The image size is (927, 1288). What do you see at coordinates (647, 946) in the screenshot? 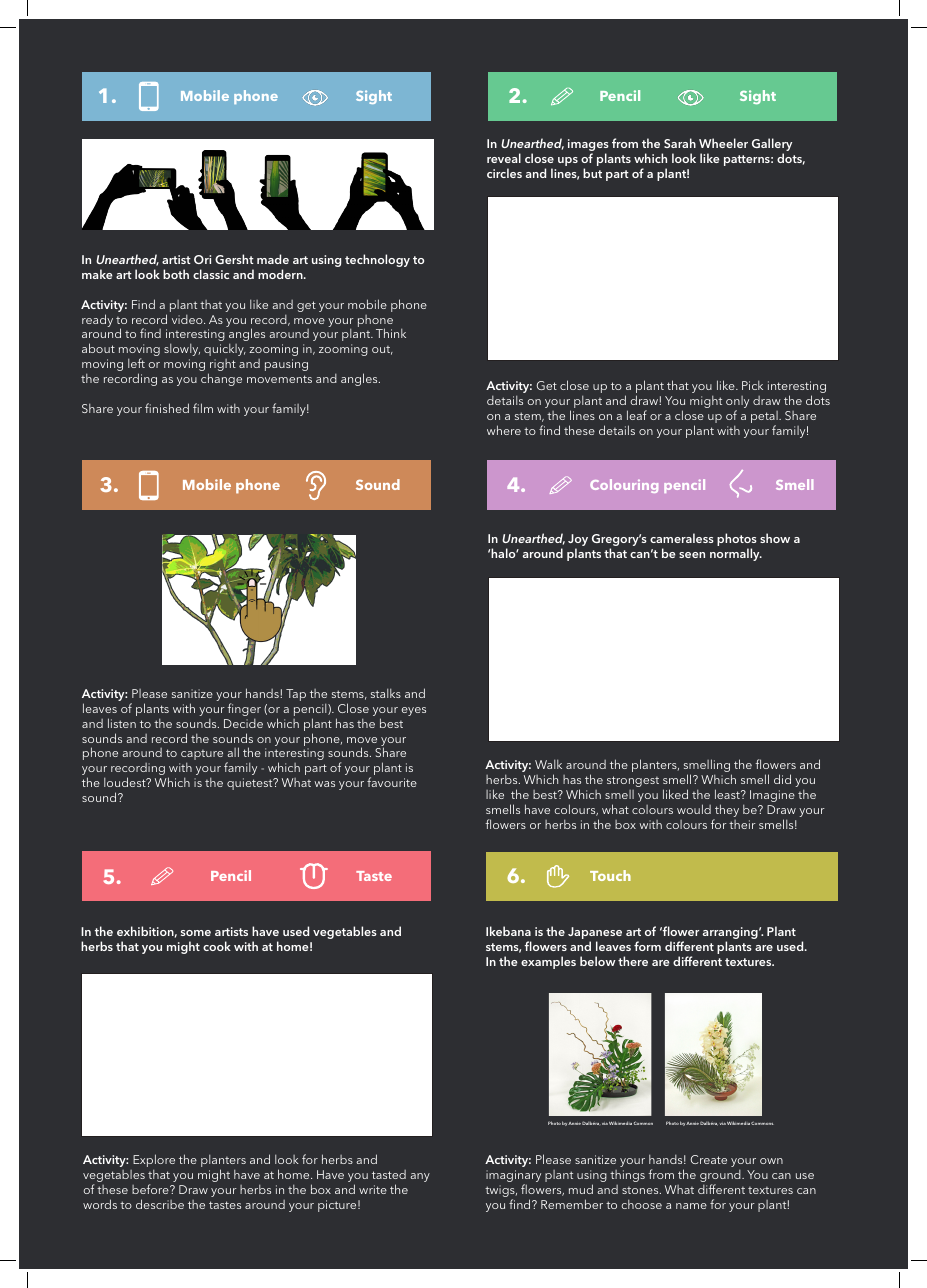
I see `form` at bounding box center [647, 946].
